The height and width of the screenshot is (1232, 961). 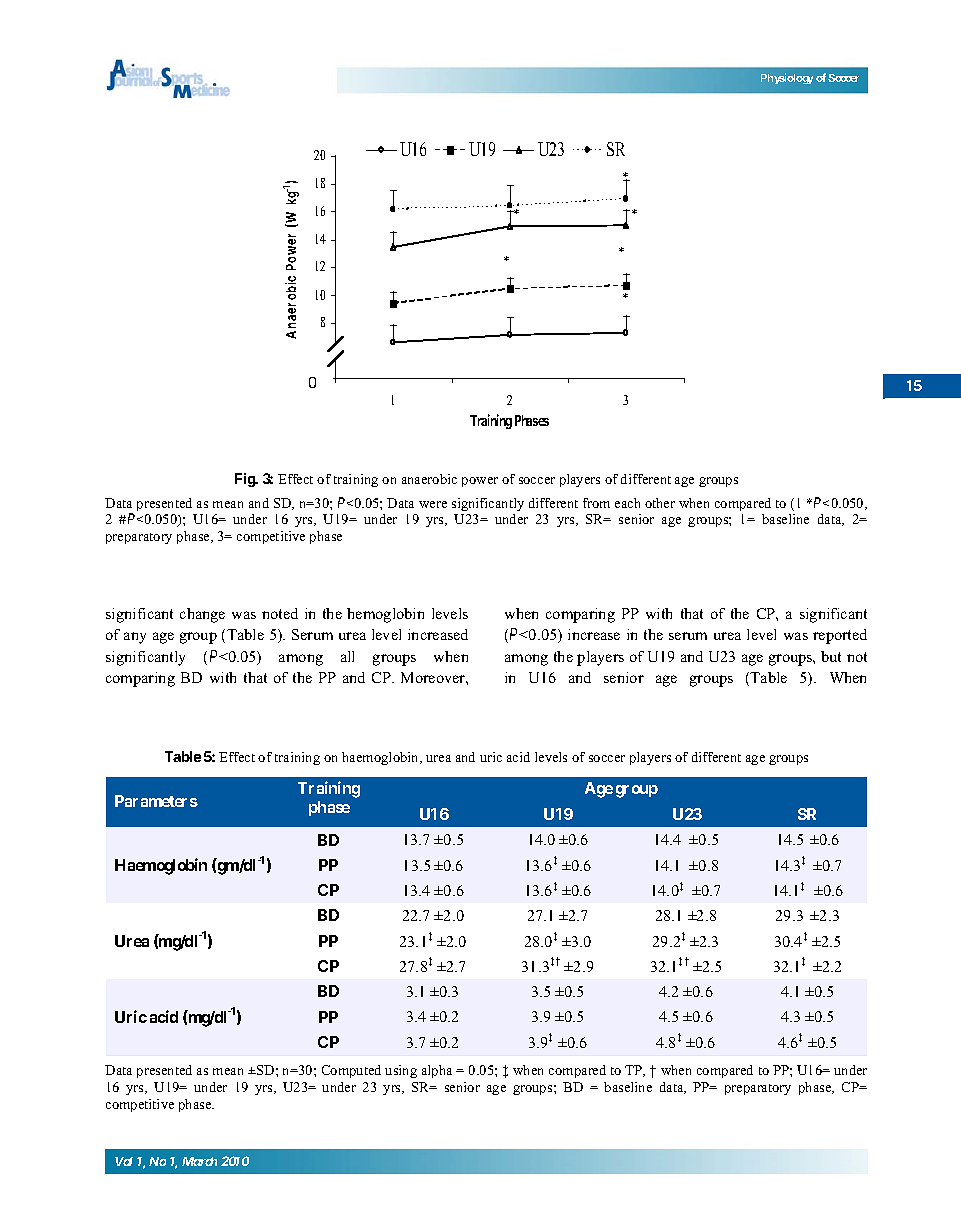 What do you see at coordinates (347, 656) in the screenshot?
I see `all` at bounding box center [347, 656].
